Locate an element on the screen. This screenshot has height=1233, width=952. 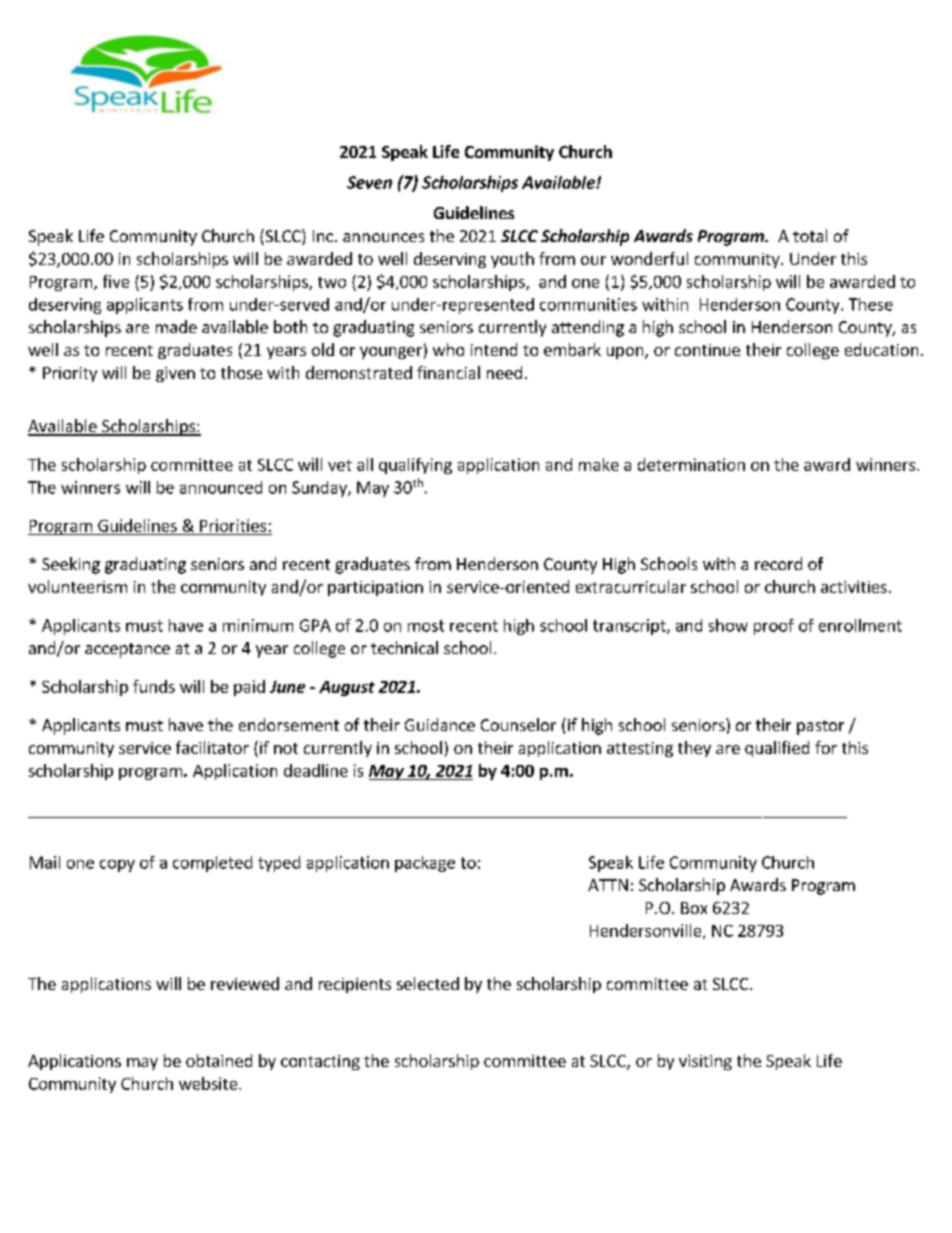
financial is located at coordinates (448, 372).
